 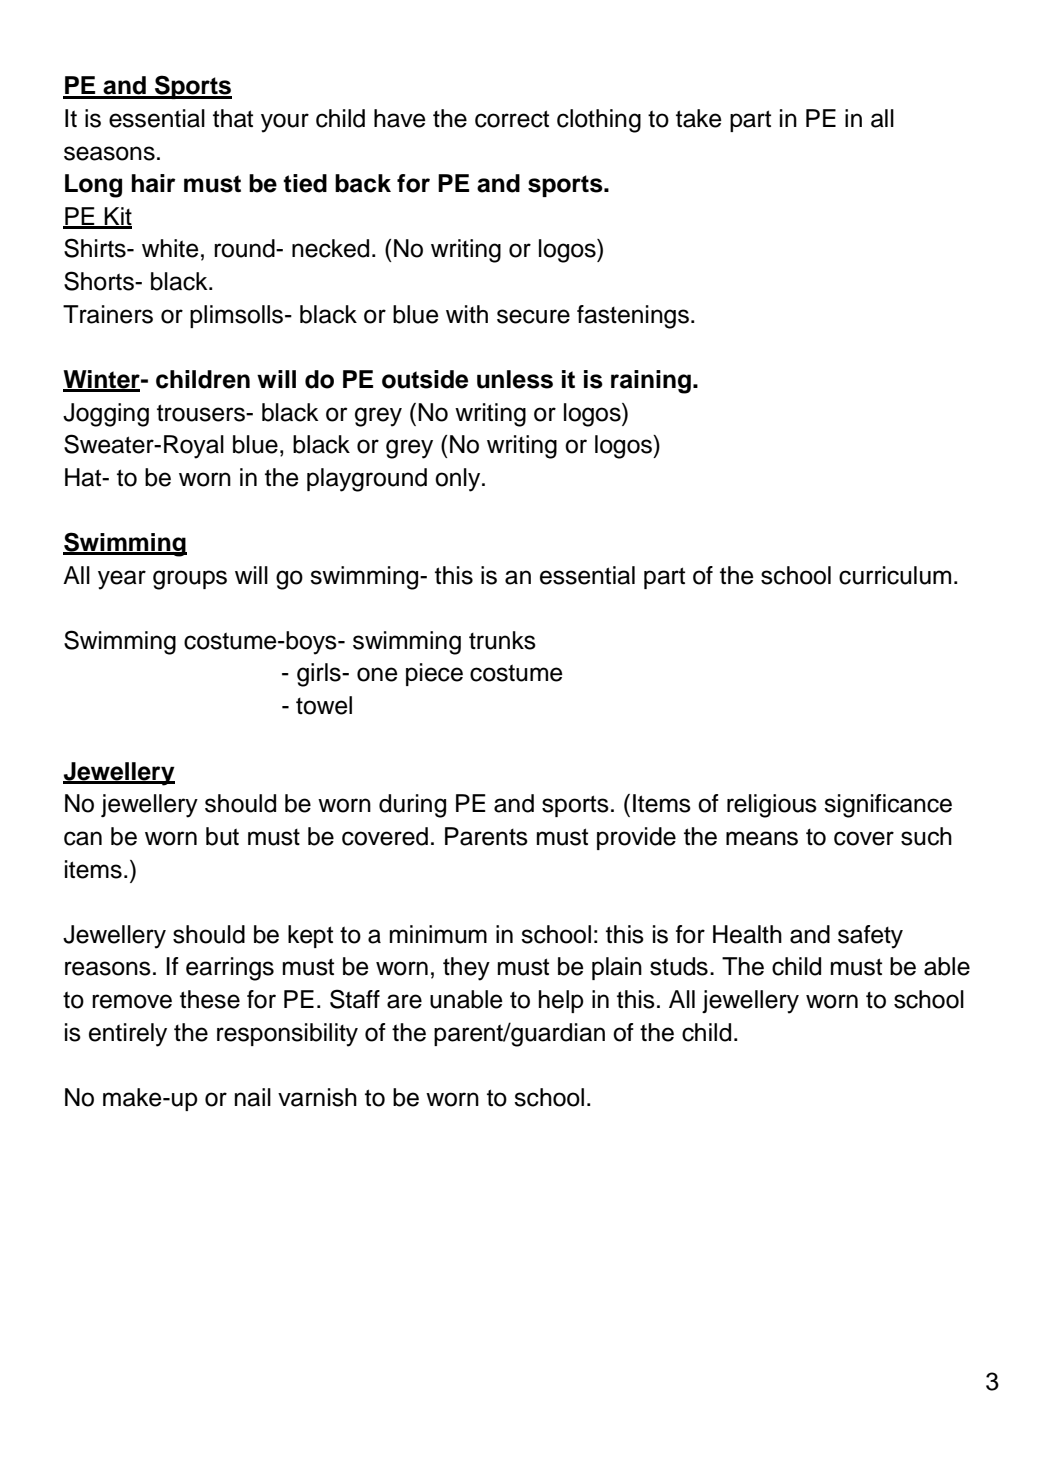 I want to click on groups, so click(x=190, y=580).
